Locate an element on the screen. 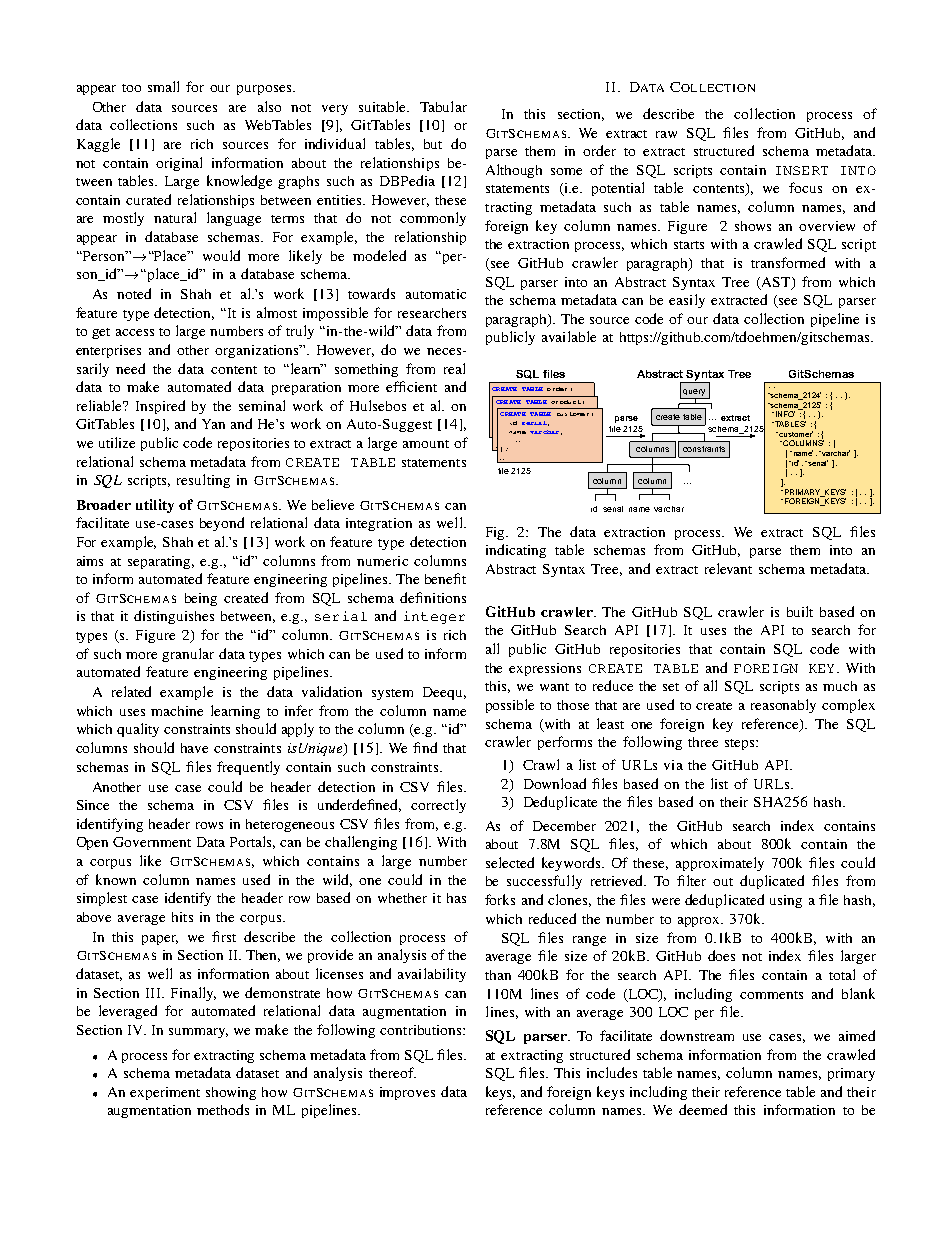 The image size is (952, 1233). Government is located at coordinates (152, 842).
